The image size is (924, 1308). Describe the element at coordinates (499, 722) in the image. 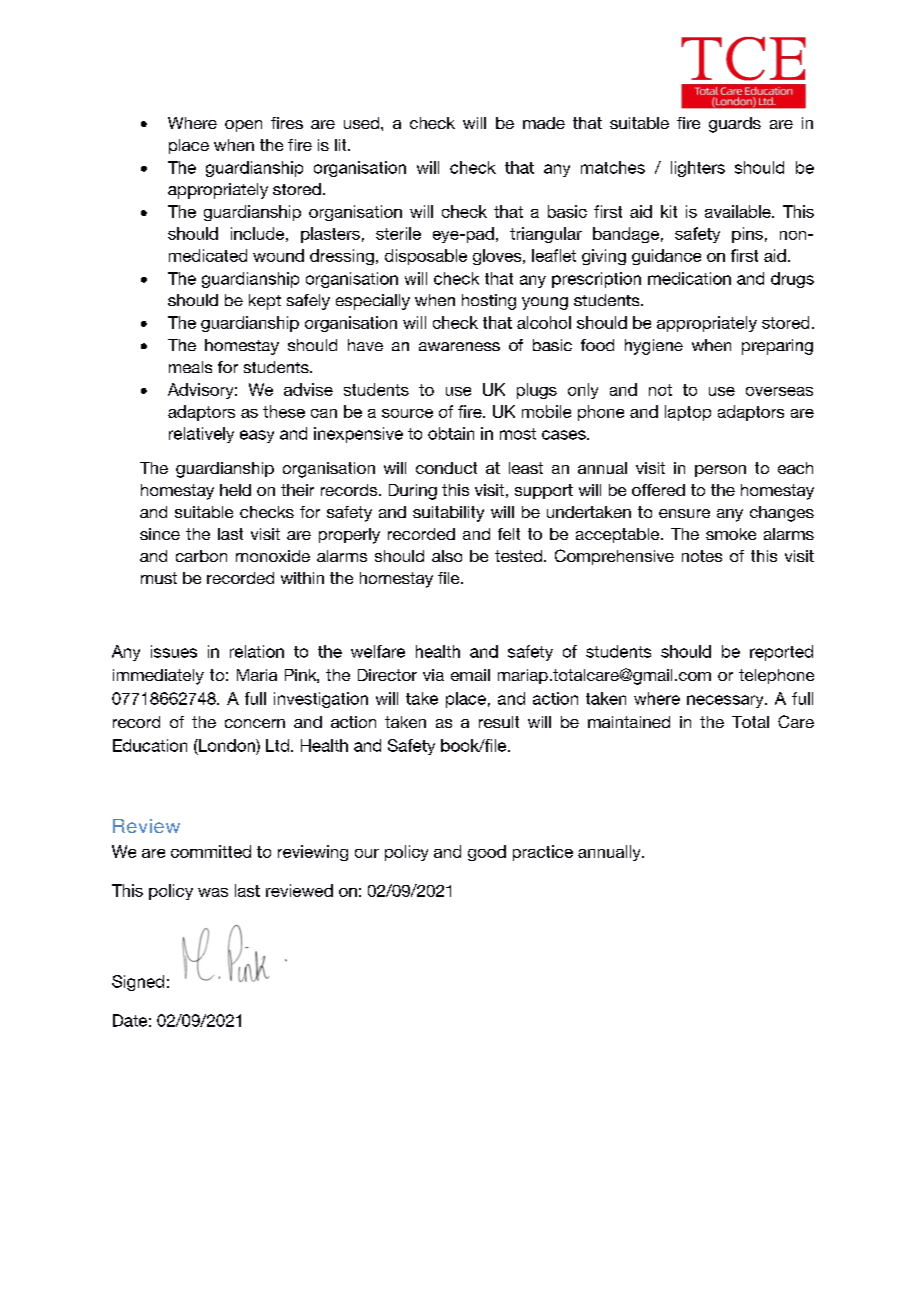

I see `result` at that location.
